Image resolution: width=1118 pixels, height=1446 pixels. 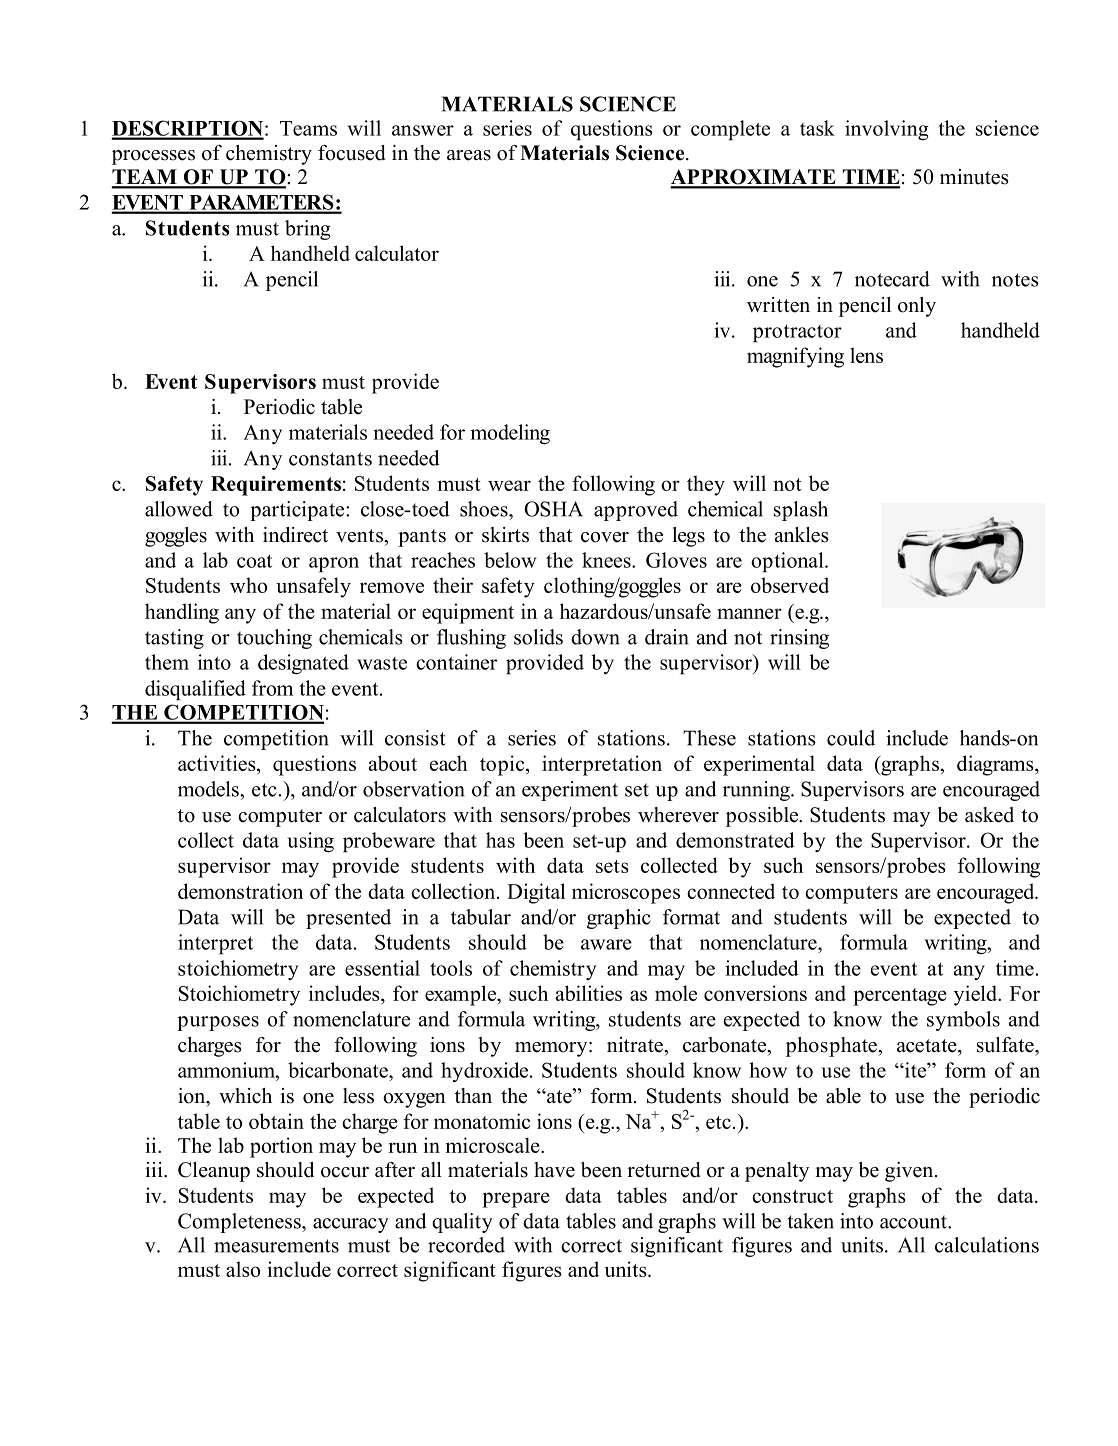 What do you see at coordinates (516, 1200) in the page?
I see `prepare` at bounding box center [516, 1200].
